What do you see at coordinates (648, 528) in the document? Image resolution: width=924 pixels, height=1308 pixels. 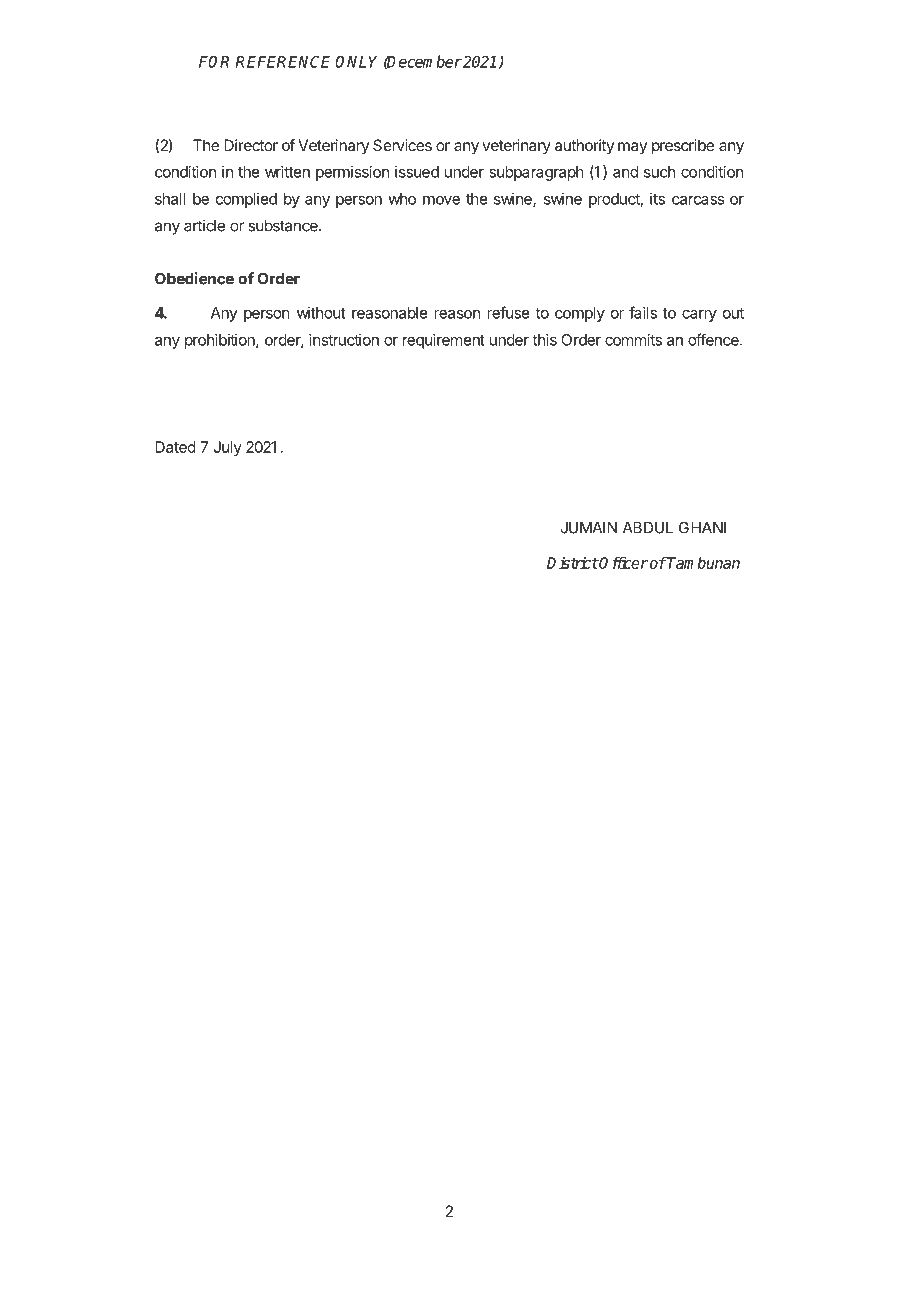 I see `ABDUL` at bounding box center [648, 528].
